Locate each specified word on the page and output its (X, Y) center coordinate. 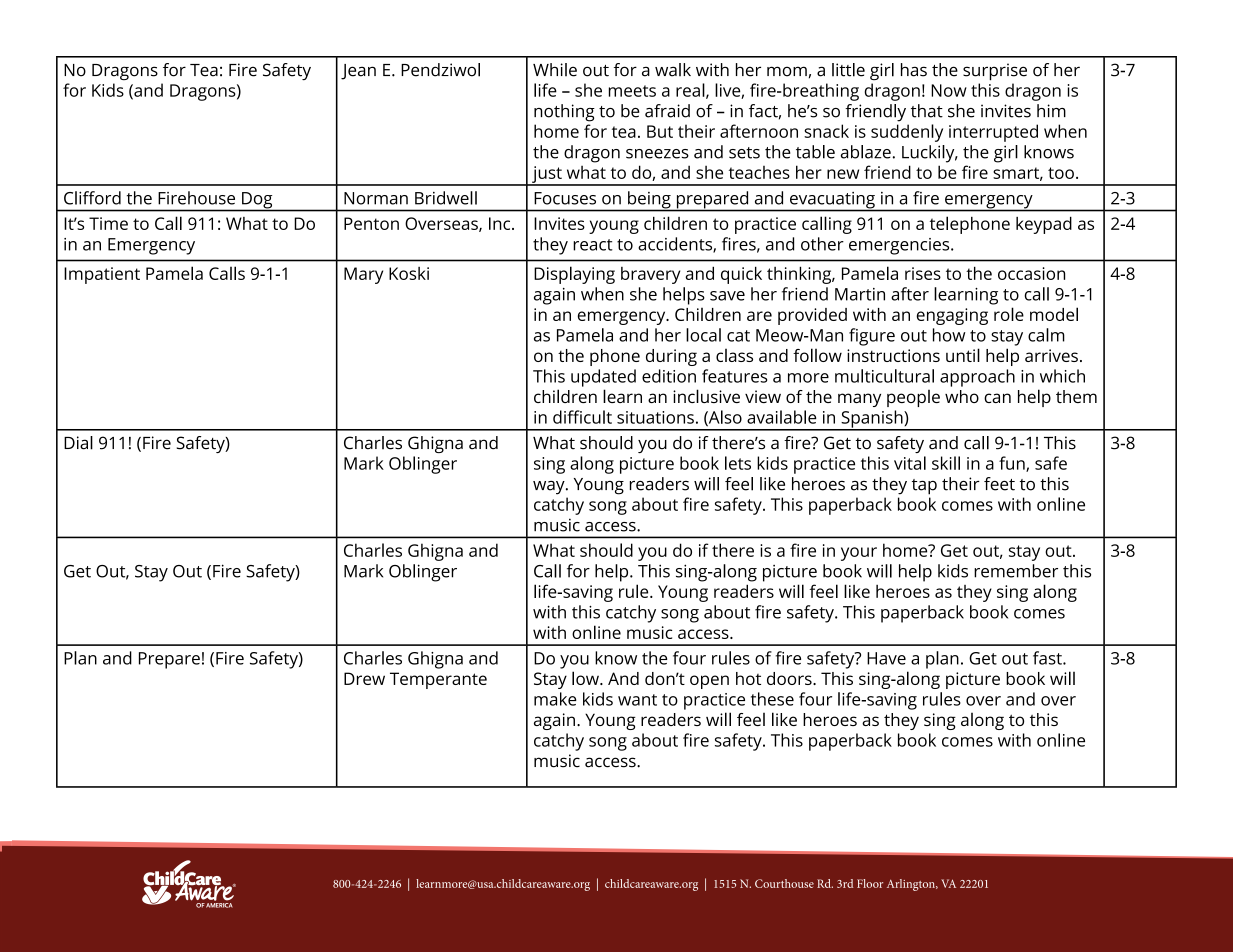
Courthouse (784, 883)
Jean (358, 72)
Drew (364, 678)
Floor (870, 883)
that (927, 111)
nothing (564, 113)
